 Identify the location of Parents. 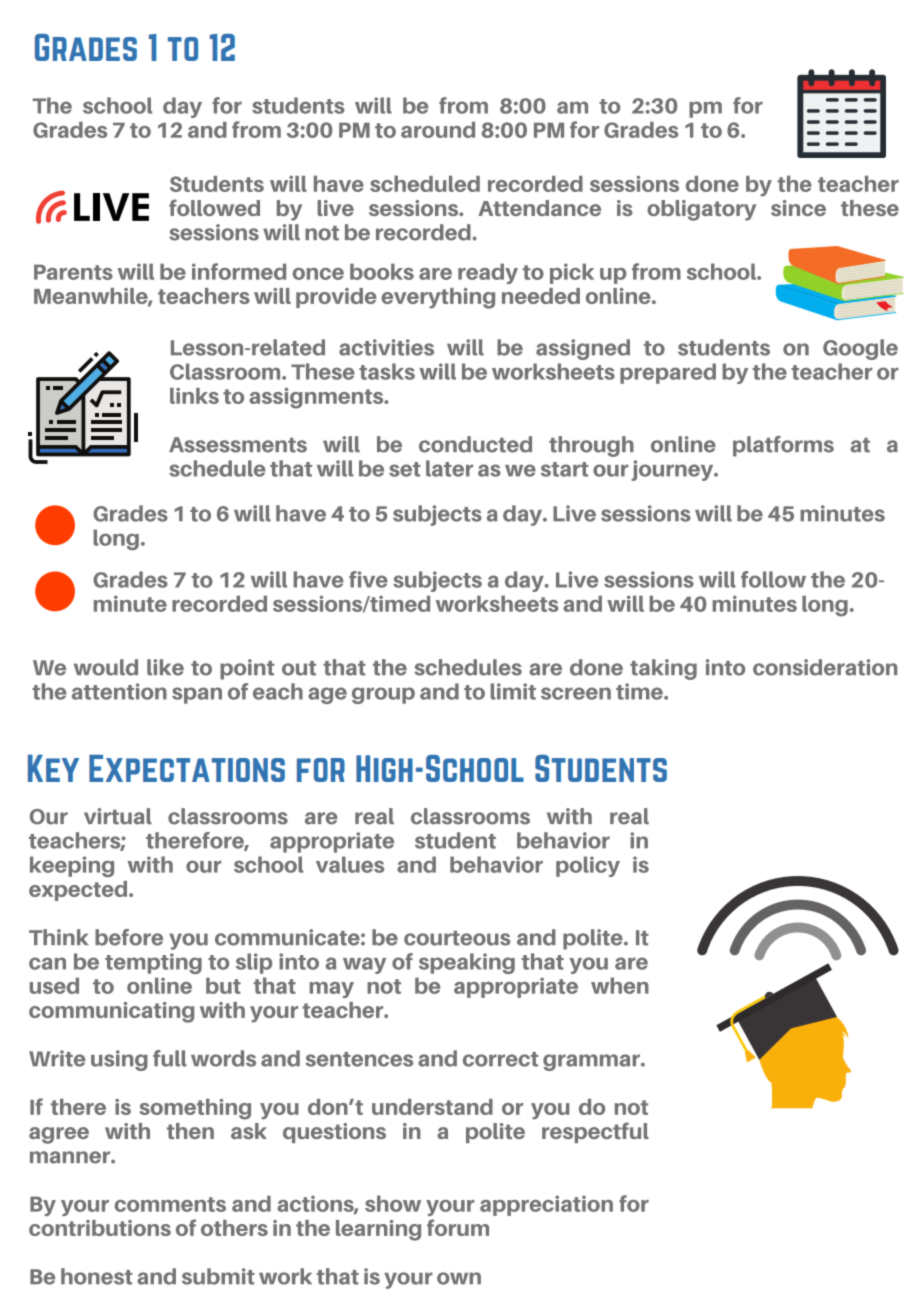
(73, 272).
